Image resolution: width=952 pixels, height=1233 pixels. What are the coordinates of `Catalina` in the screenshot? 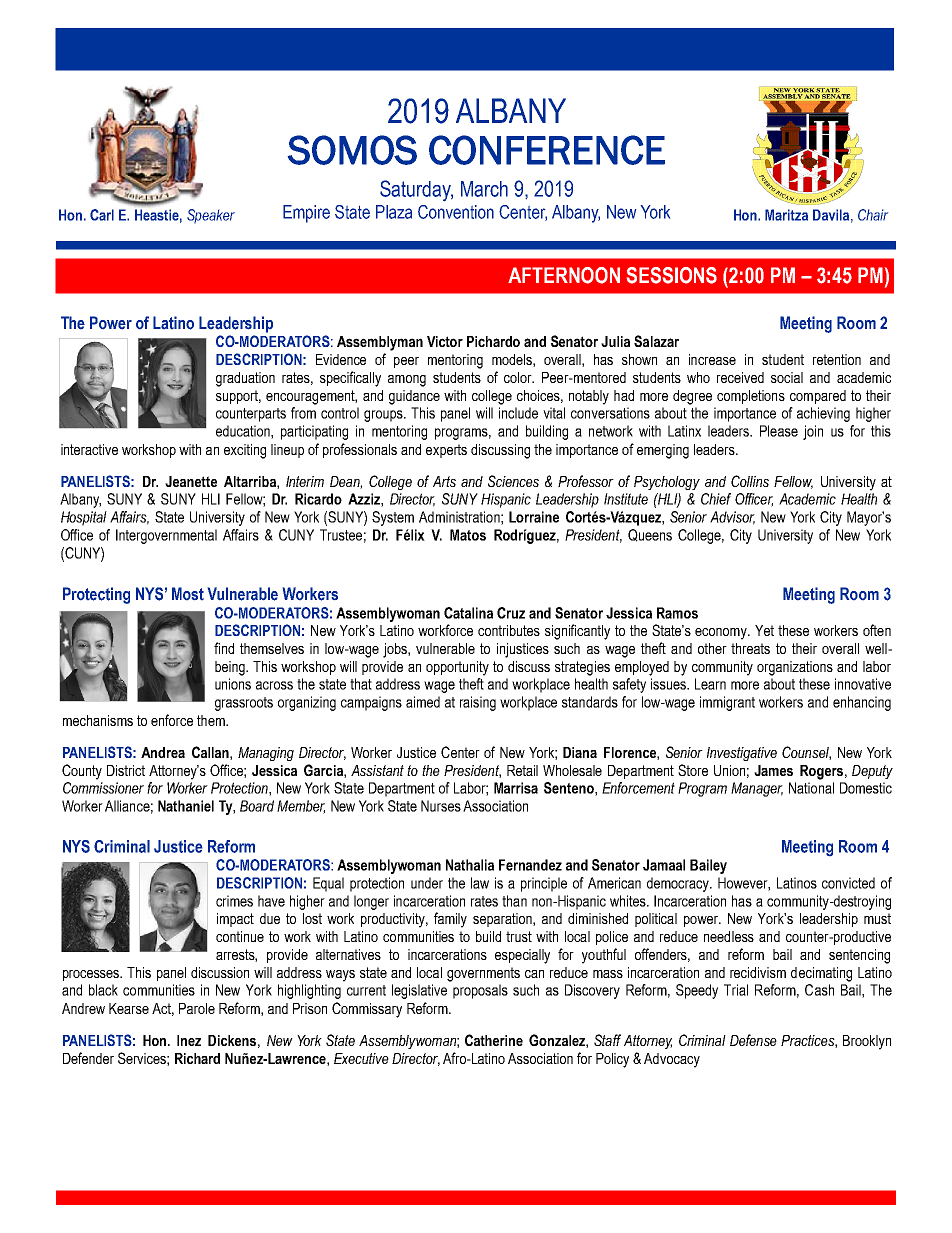 It's located at (468, 613).
